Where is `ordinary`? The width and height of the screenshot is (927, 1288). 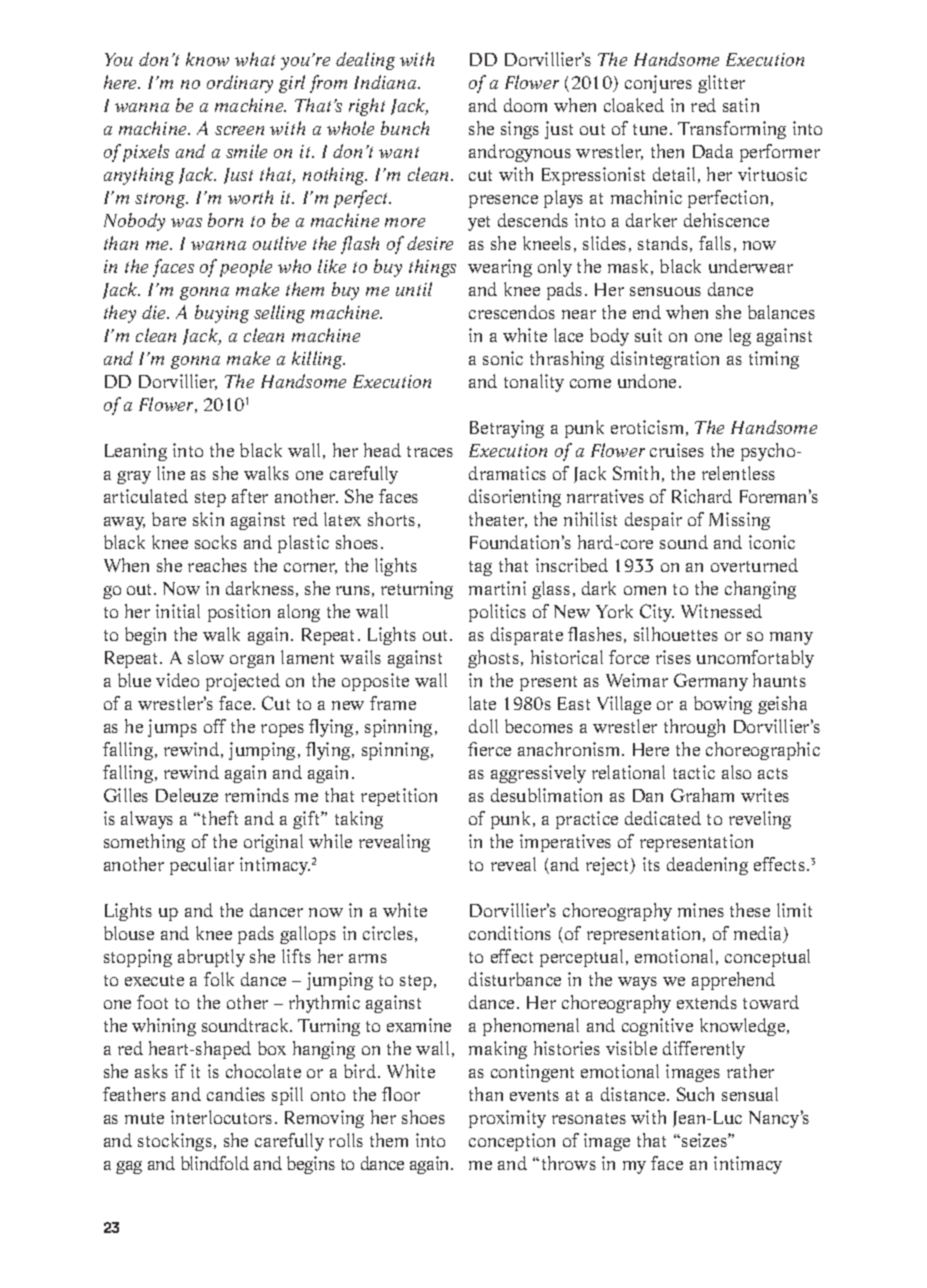 ordinary is located at coordinates (240, 84).
